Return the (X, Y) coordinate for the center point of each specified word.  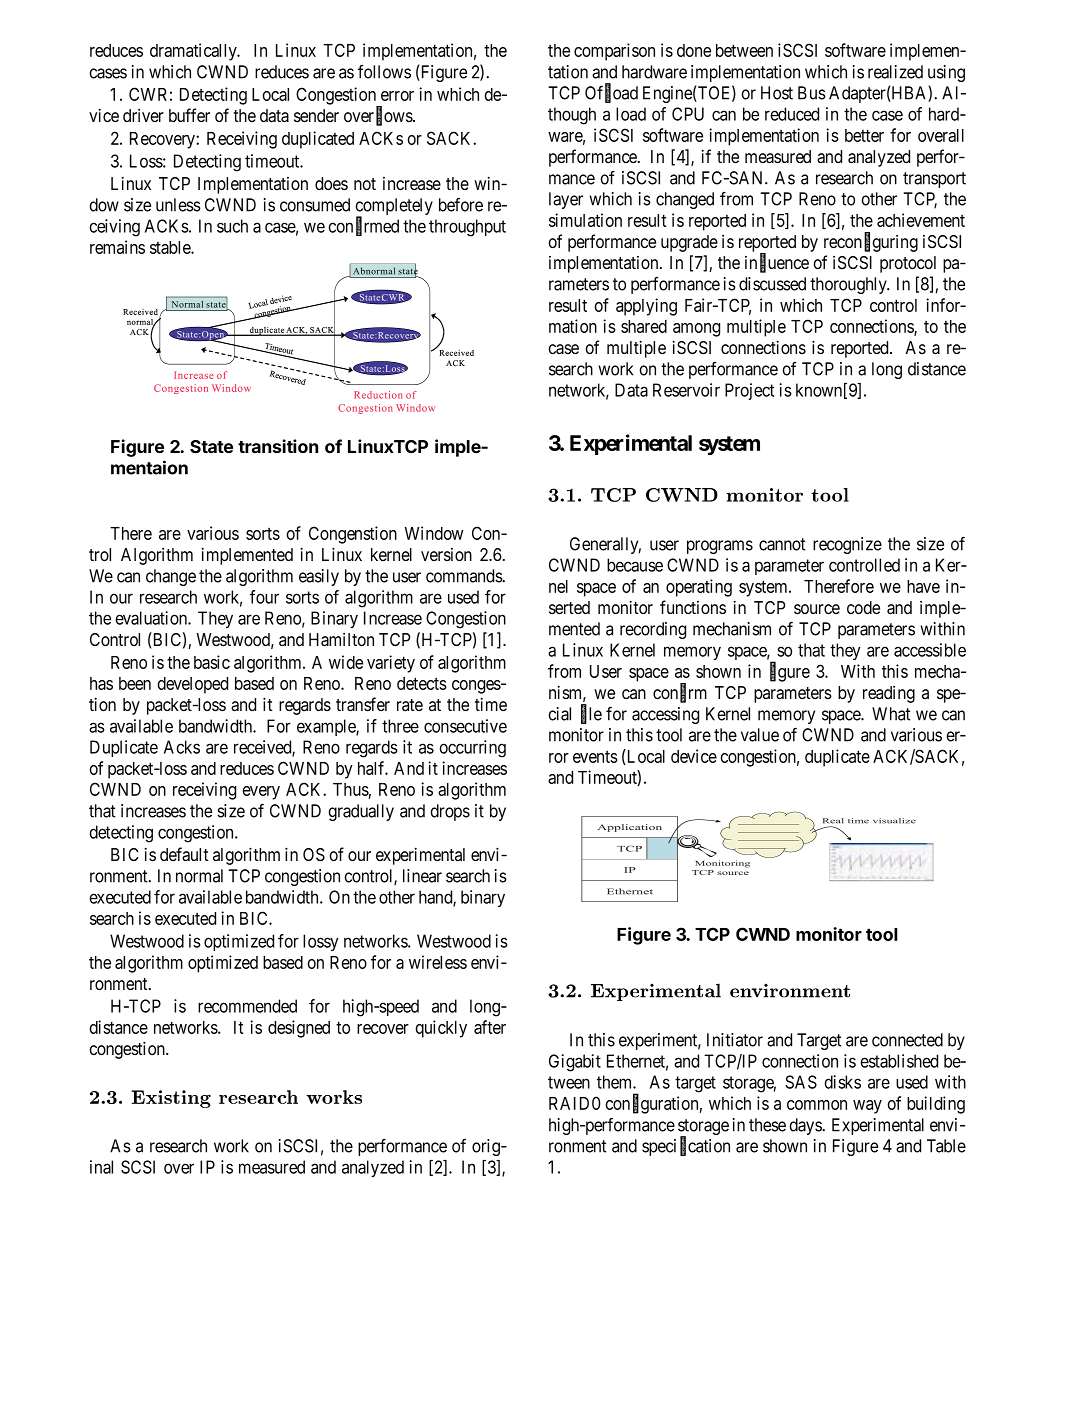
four (264, 597)
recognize (847, 545)
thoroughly (849, 285)
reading (889, 694)
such (232, 226)
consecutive (465, 726)
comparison (614, 52)
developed (193, 685)
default (184, 854)
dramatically (194, 52)
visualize (894, 821)
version (446, 554)
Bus (812, 93)
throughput (467, 228)
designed (299, 1029)
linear (422, 876)
